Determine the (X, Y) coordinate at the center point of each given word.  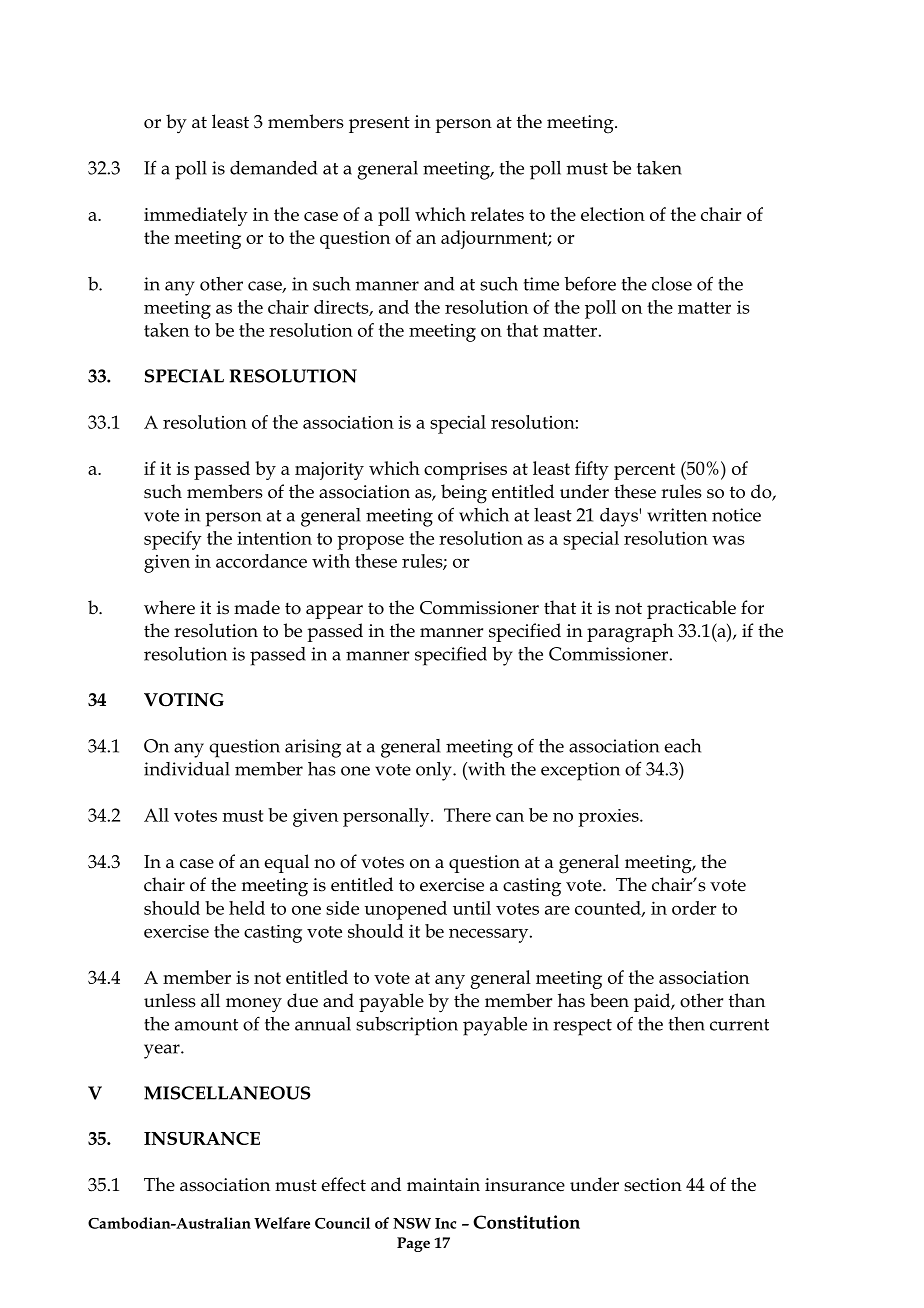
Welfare (282, 1223)
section (653, 1185)
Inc (445, 1223)
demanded (273, 168)
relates (497, 214)
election (613, 214)
